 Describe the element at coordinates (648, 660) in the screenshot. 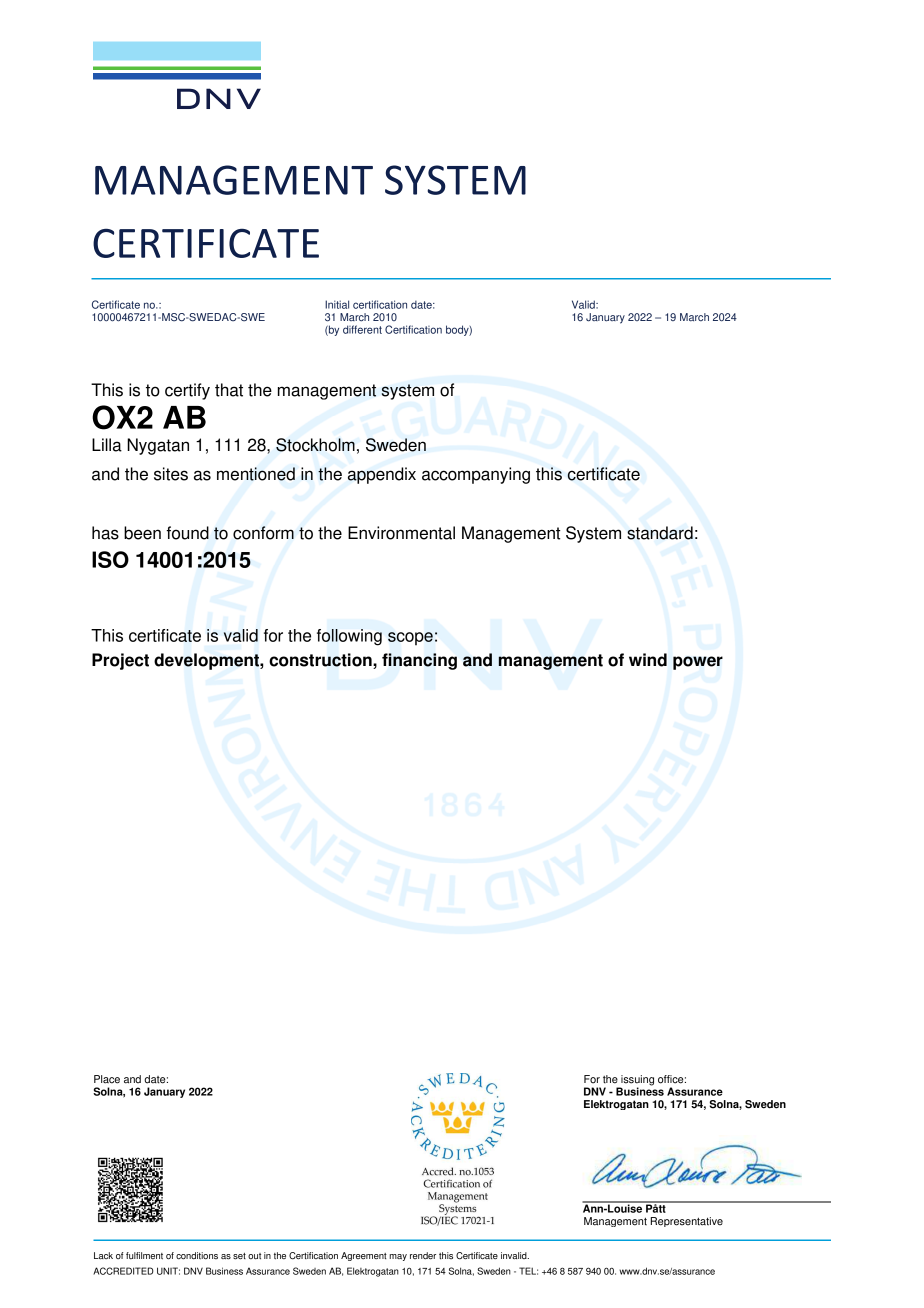

I see `wind` at that location.
